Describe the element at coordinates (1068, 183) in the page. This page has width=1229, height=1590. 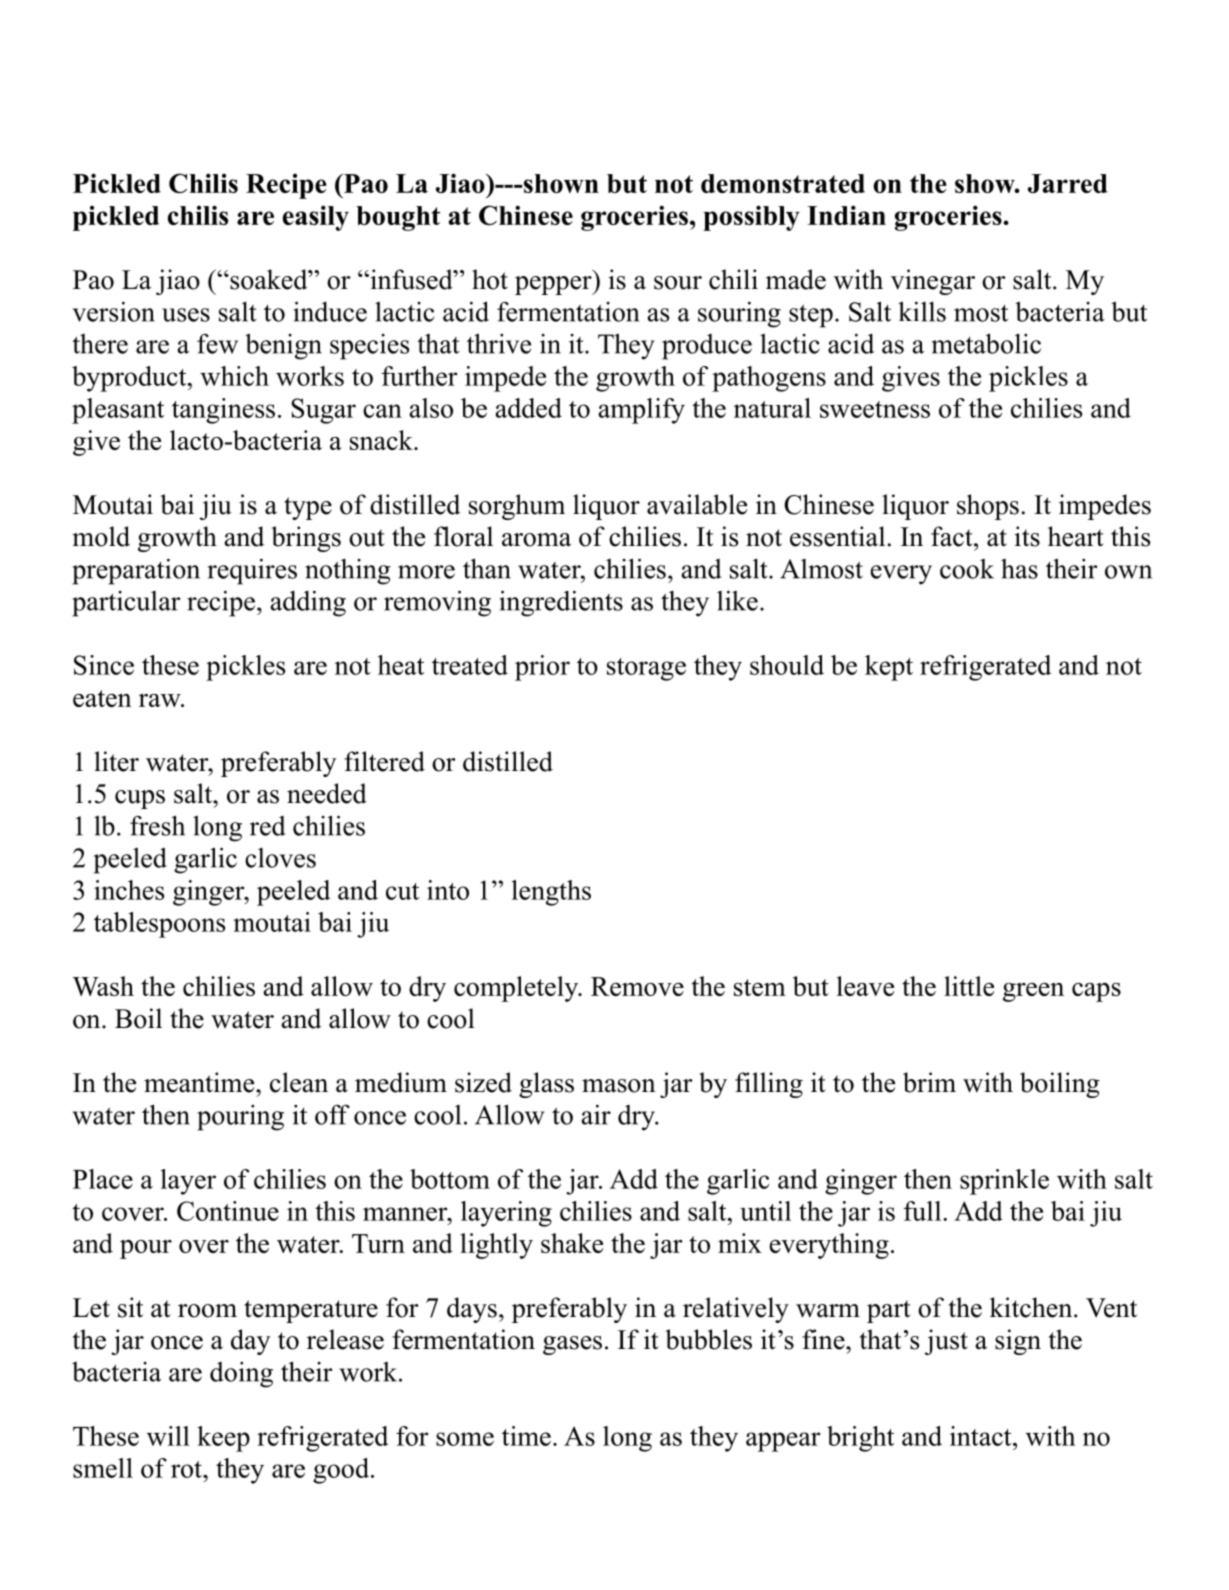
I see `Jarred` at that location.
